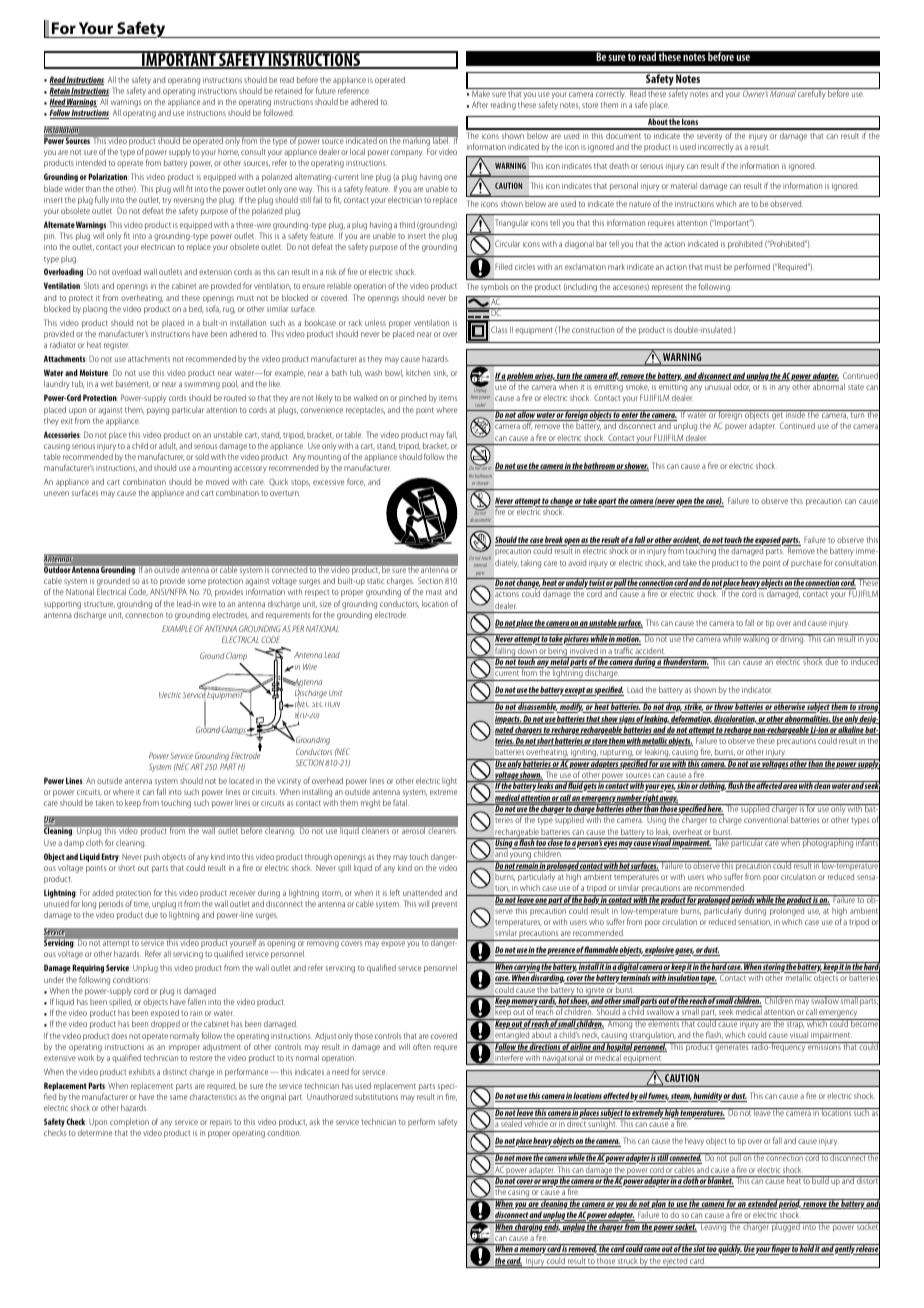 The image size is (924, 1308). I want to click on intended, so click(91, 162).
